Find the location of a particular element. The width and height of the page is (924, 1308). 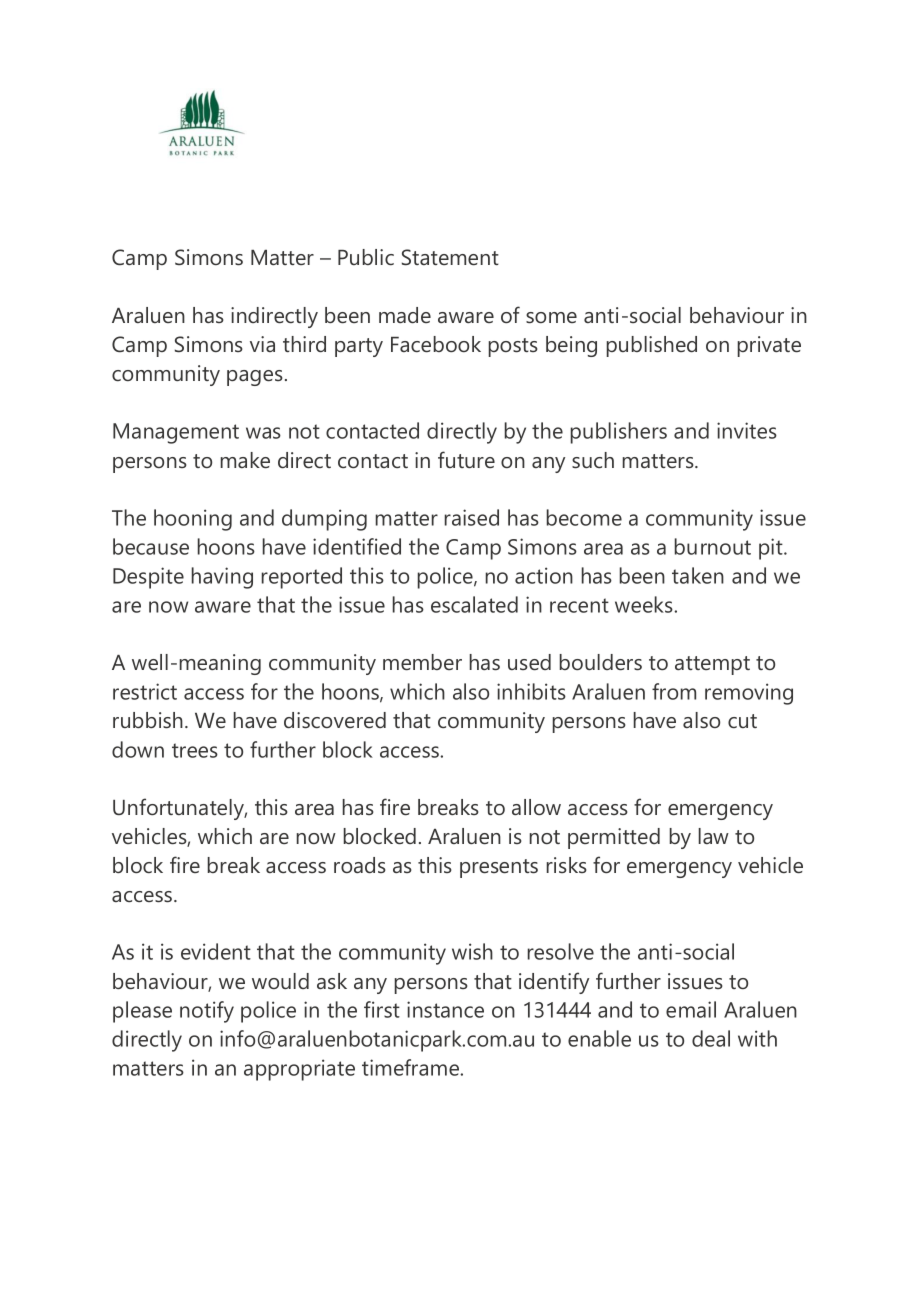

deal is located at coordinates (711, 1038).
